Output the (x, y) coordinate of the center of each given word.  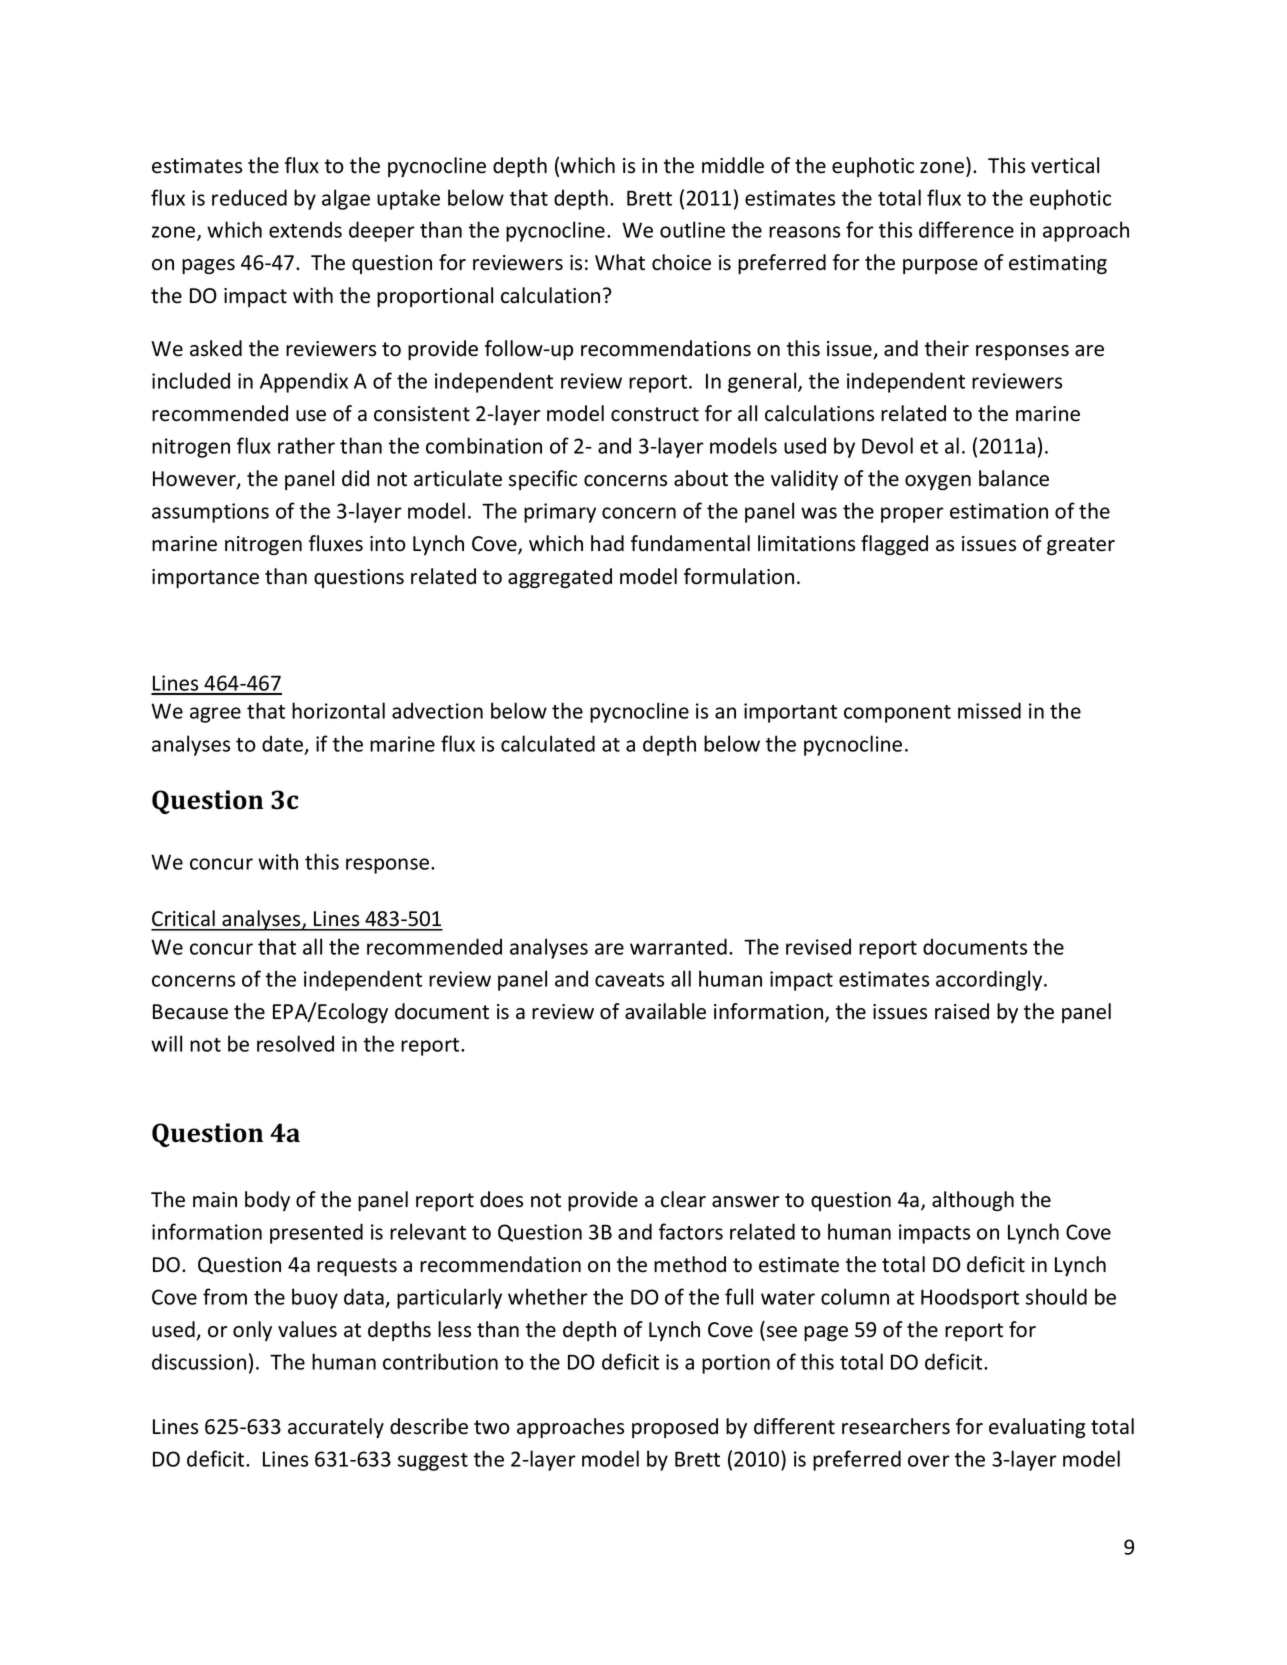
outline (692, 229)
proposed (675, 1428)
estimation (999, 511)
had (607, 543)
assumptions (210, 513)
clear (683, 1199)
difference (966, 229)
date (284, 744)
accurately (336, 1428)
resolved (295, 1043)
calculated (548, 743)
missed (989, 710)
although (973, 1201)
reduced (249, 197)
